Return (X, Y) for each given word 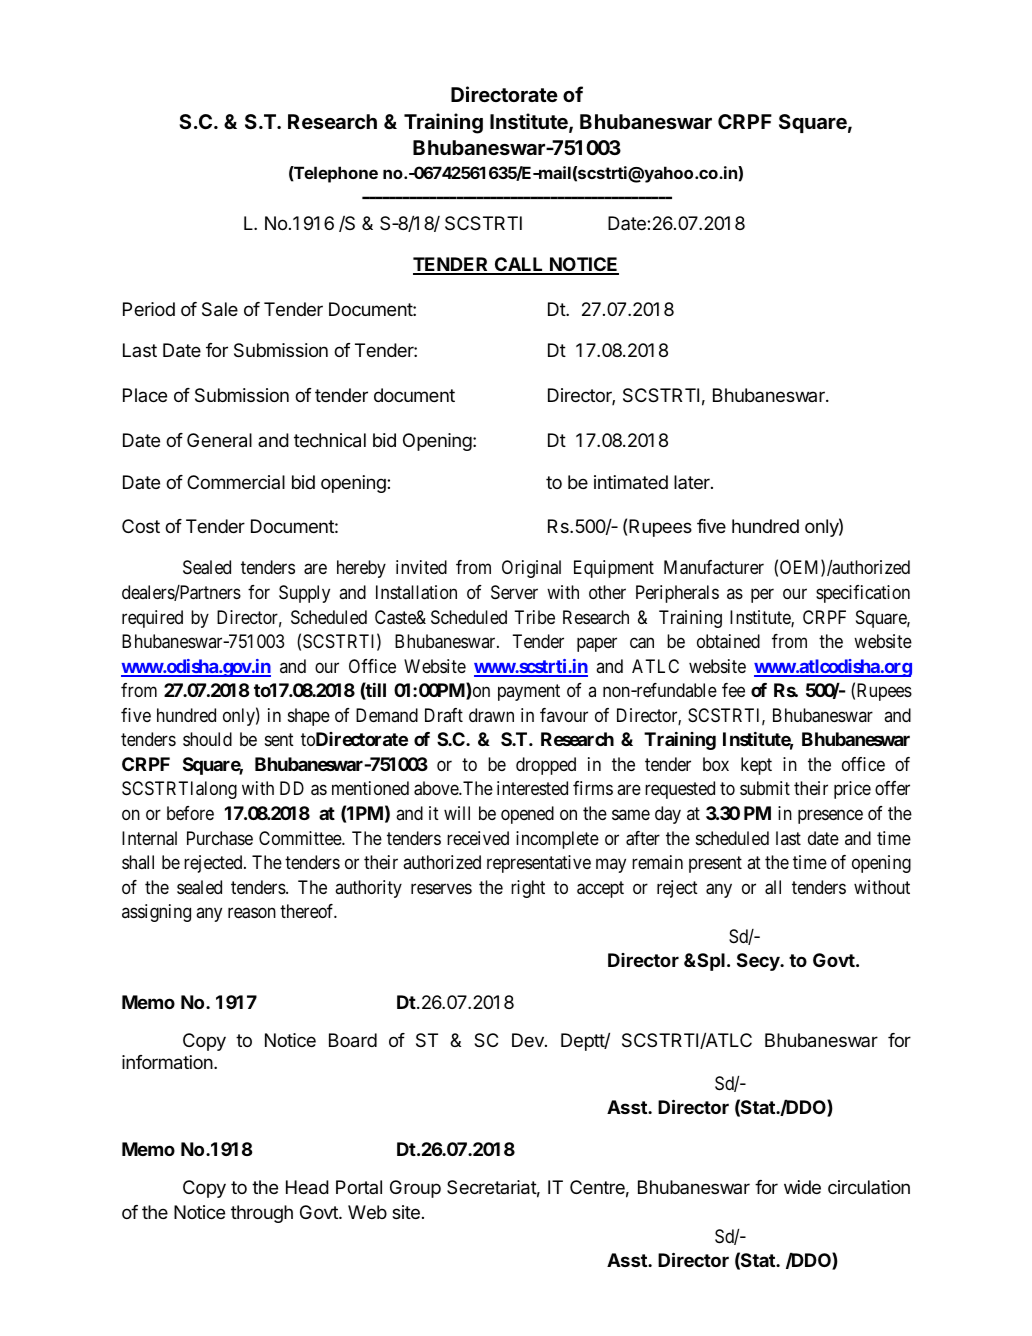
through (262, 1214)
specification (863, 594)
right (528, 889)
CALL (519, 265)
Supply (304, 594)
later (693, 482)
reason (252, 913)
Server (514, 592)
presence (830, 817)
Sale (220, 309)
